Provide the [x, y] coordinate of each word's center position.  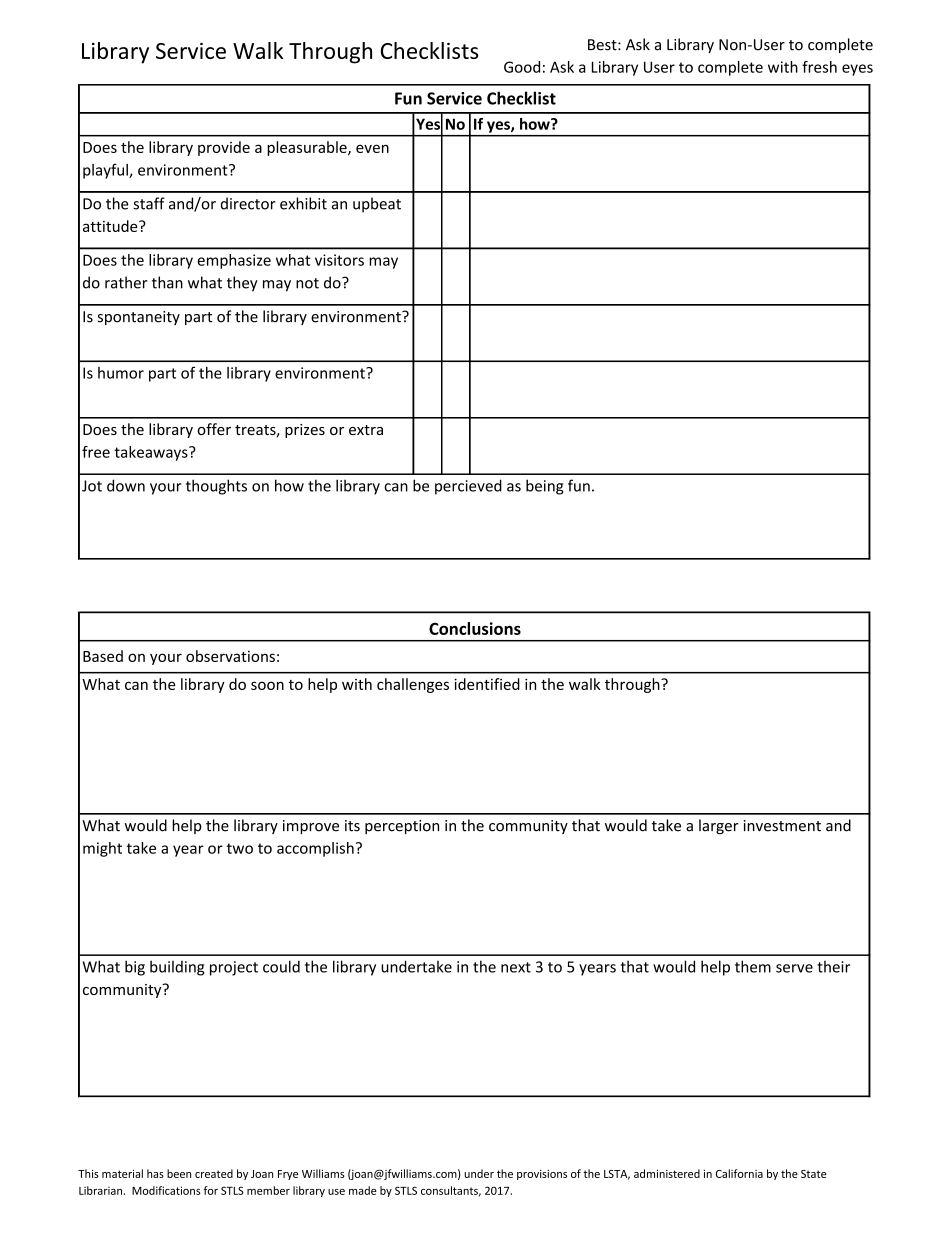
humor [121, 373]
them [753, 966]
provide [224, 148]
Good [522, 67]
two [240, 848]
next [516, 967]
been [179, 1173]
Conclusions [475, 628]
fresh [819, 67]
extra [366, 430]
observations [230, 656]
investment [782, 826]
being [545, 487]
